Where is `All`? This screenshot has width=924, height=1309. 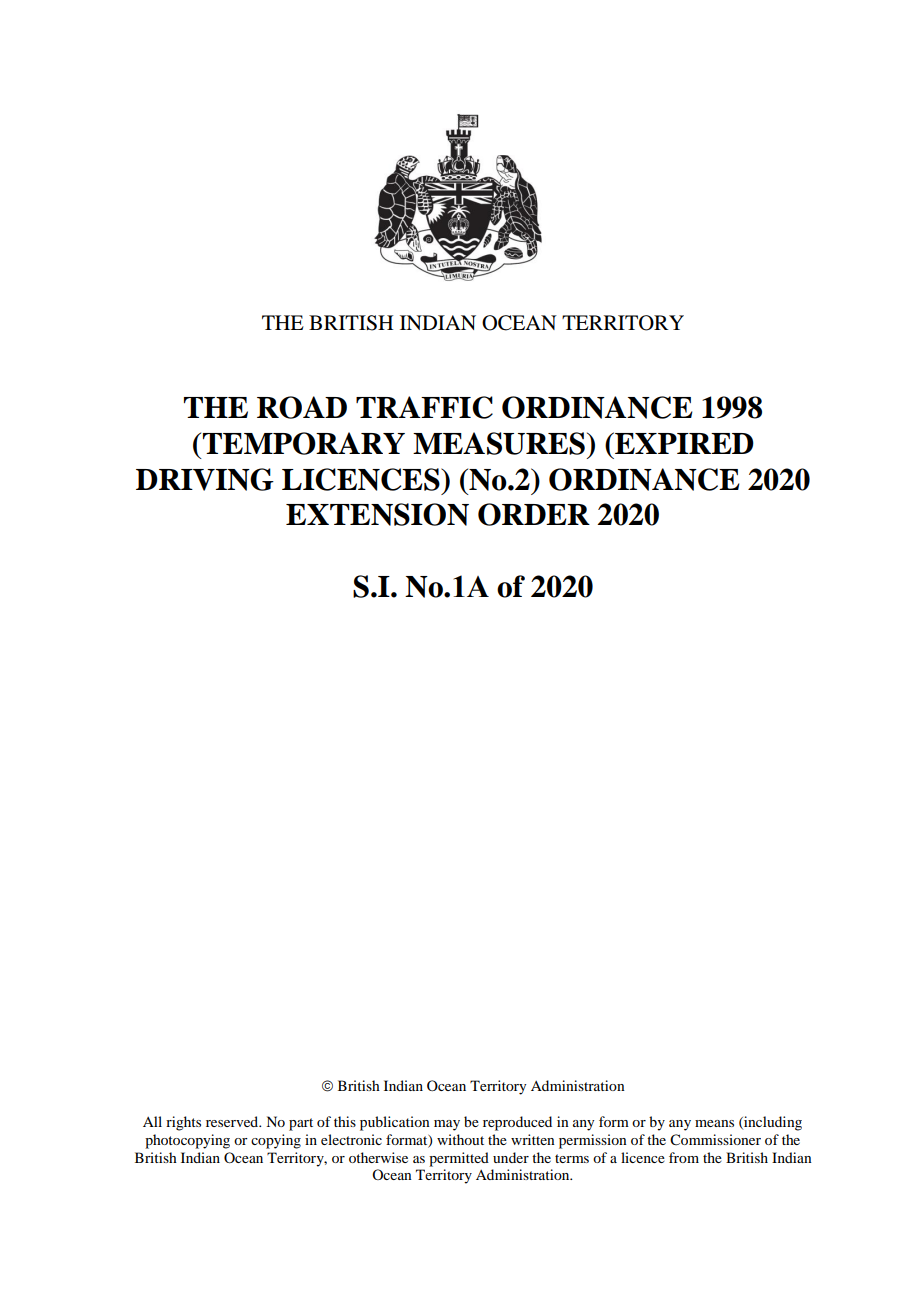
All is located at coordinates (152, 1121).
